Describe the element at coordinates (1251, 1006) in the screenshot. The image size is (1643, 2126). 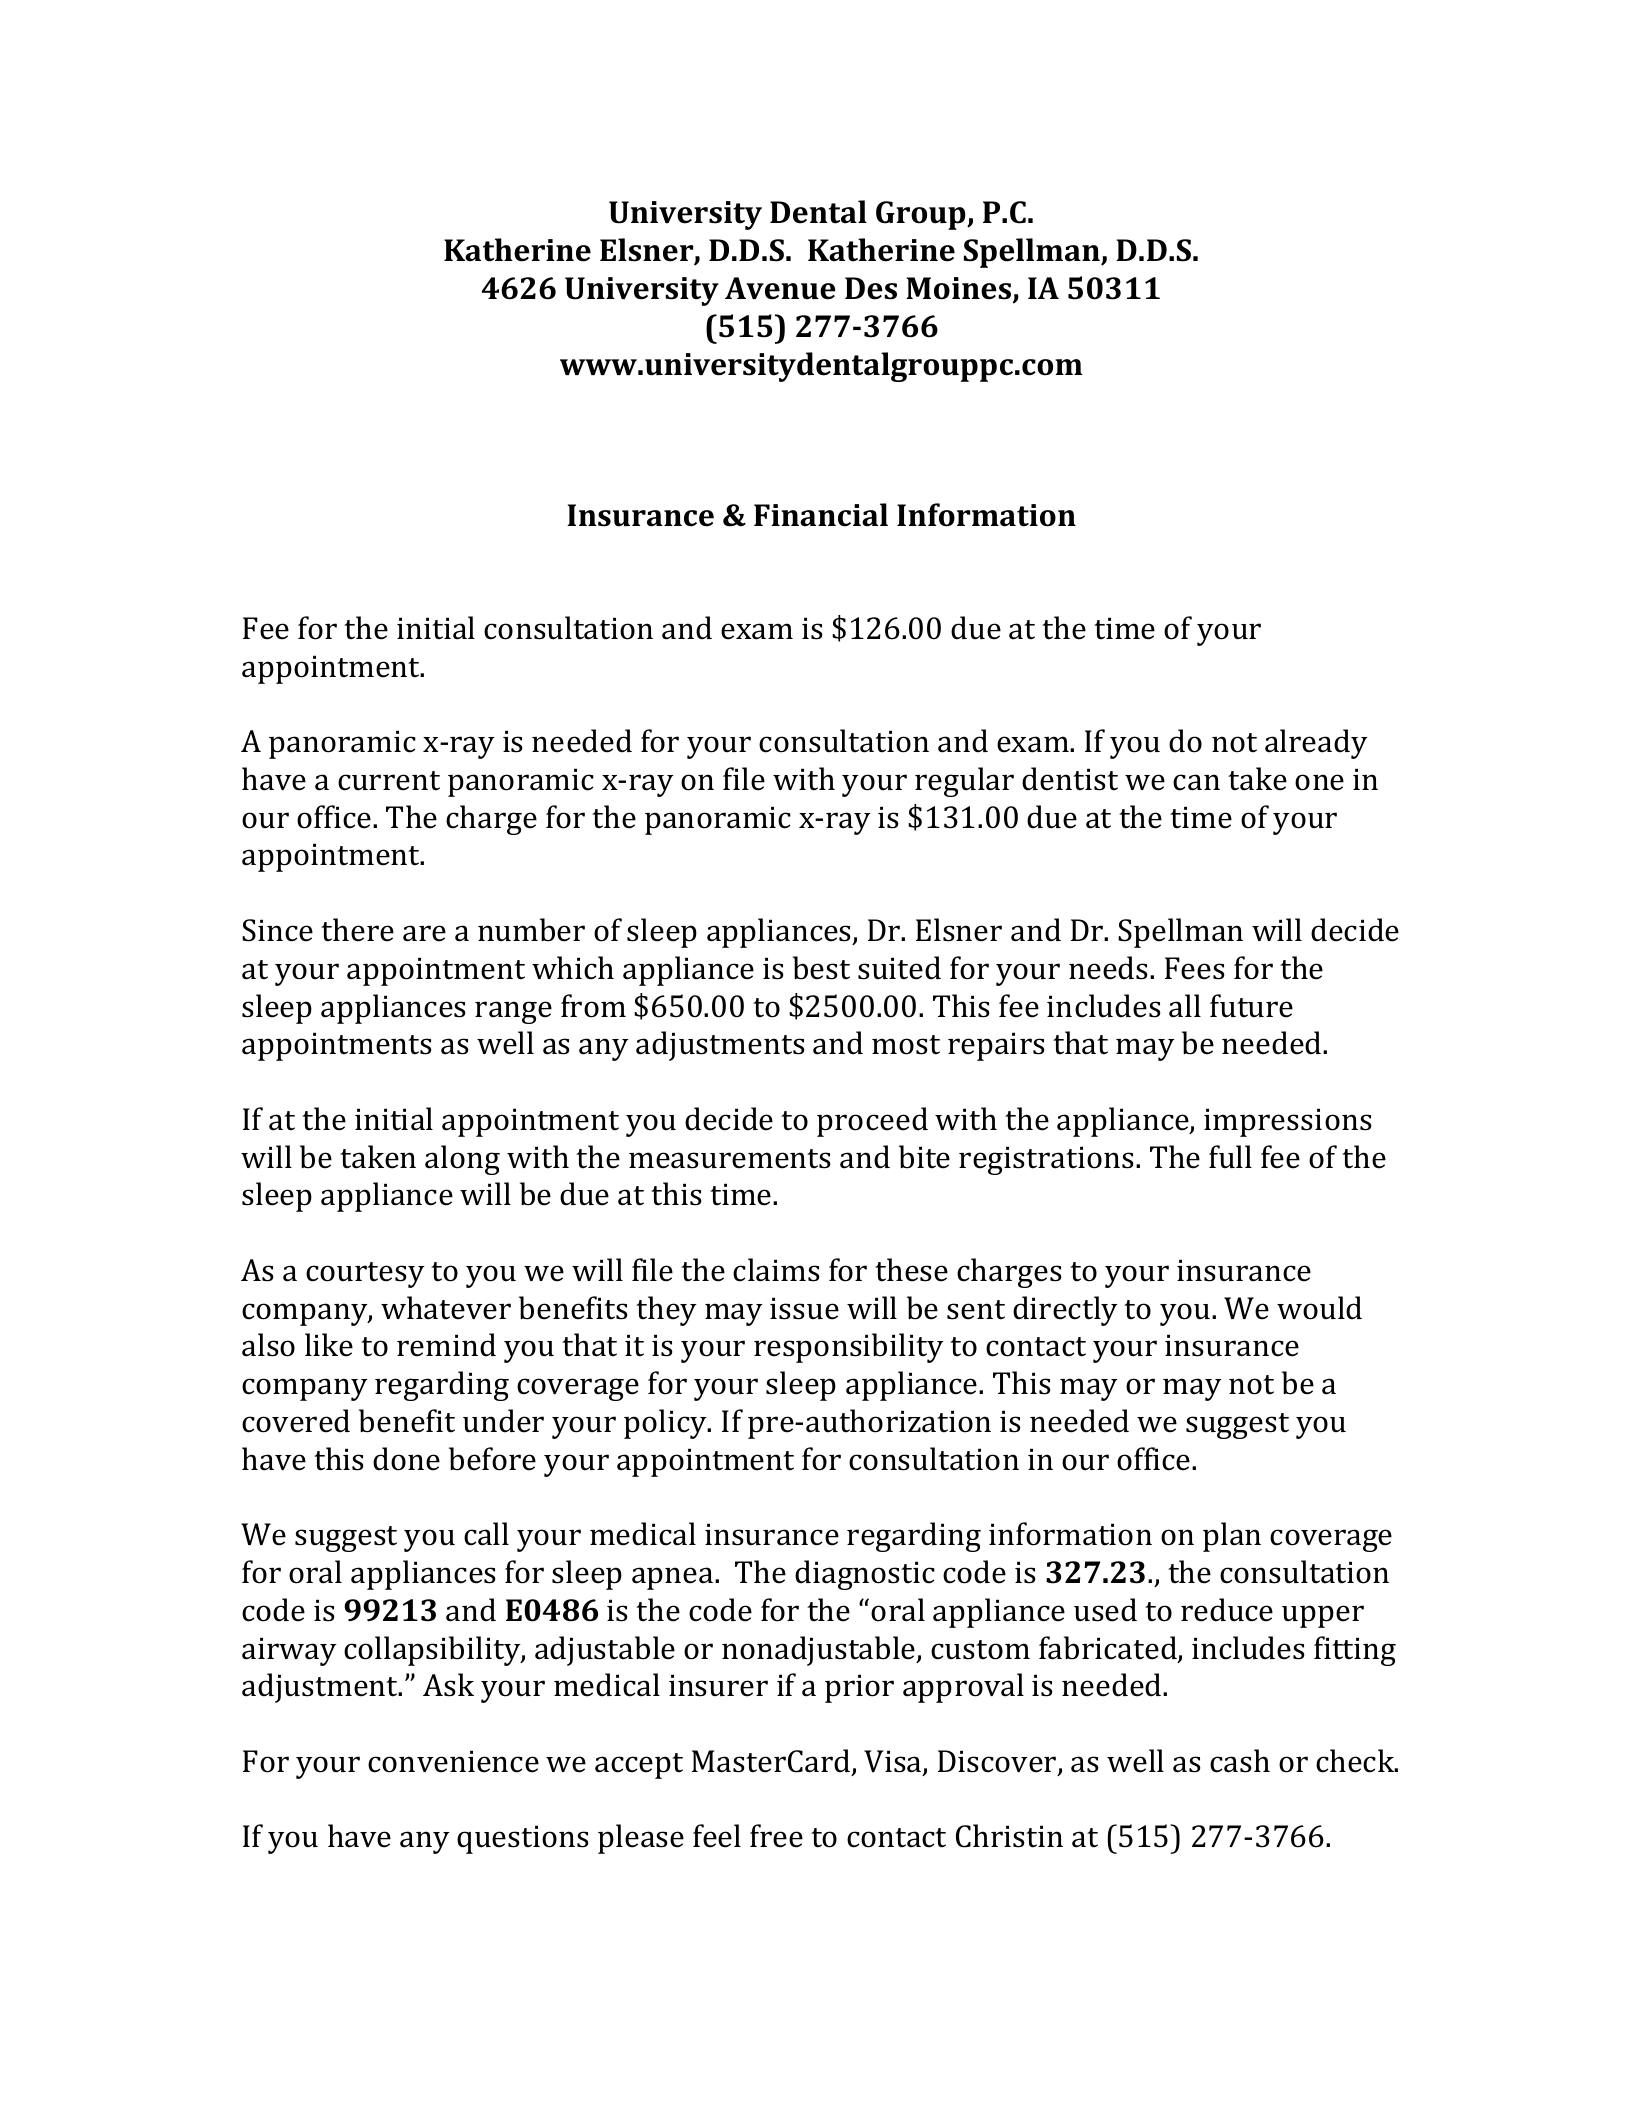
I see `future` at that location.
